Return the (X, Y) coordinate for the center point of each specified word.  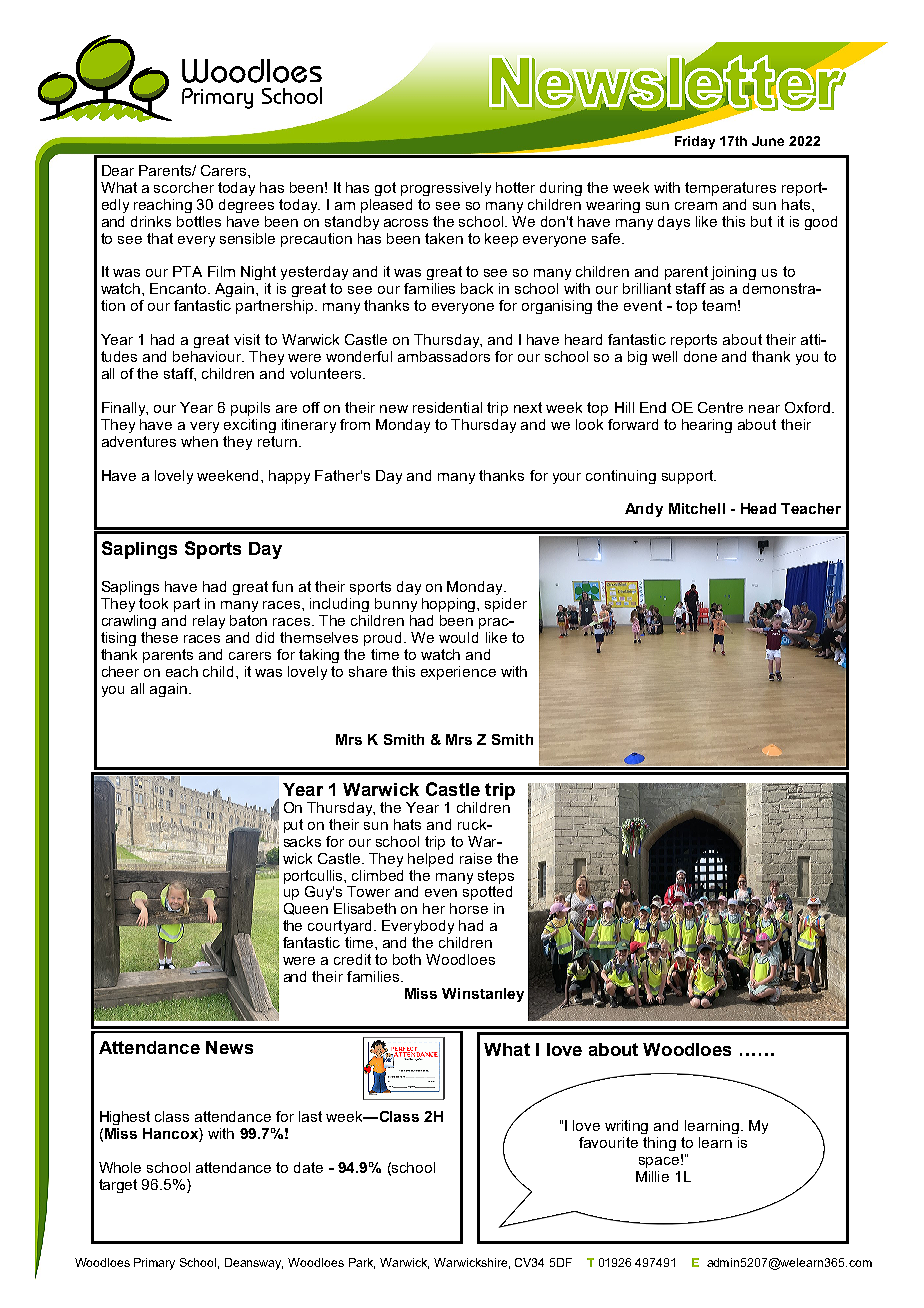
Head (758, 508)
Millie (652, 1176)
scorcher (184, 187)
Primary (154, 1264)
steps (496, 877)
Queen (306, 909)
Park (362, 1263)
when (199, 441)
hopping (450, 605)
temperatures (730, 189)
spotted (487, 893)
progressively (446, 189)
